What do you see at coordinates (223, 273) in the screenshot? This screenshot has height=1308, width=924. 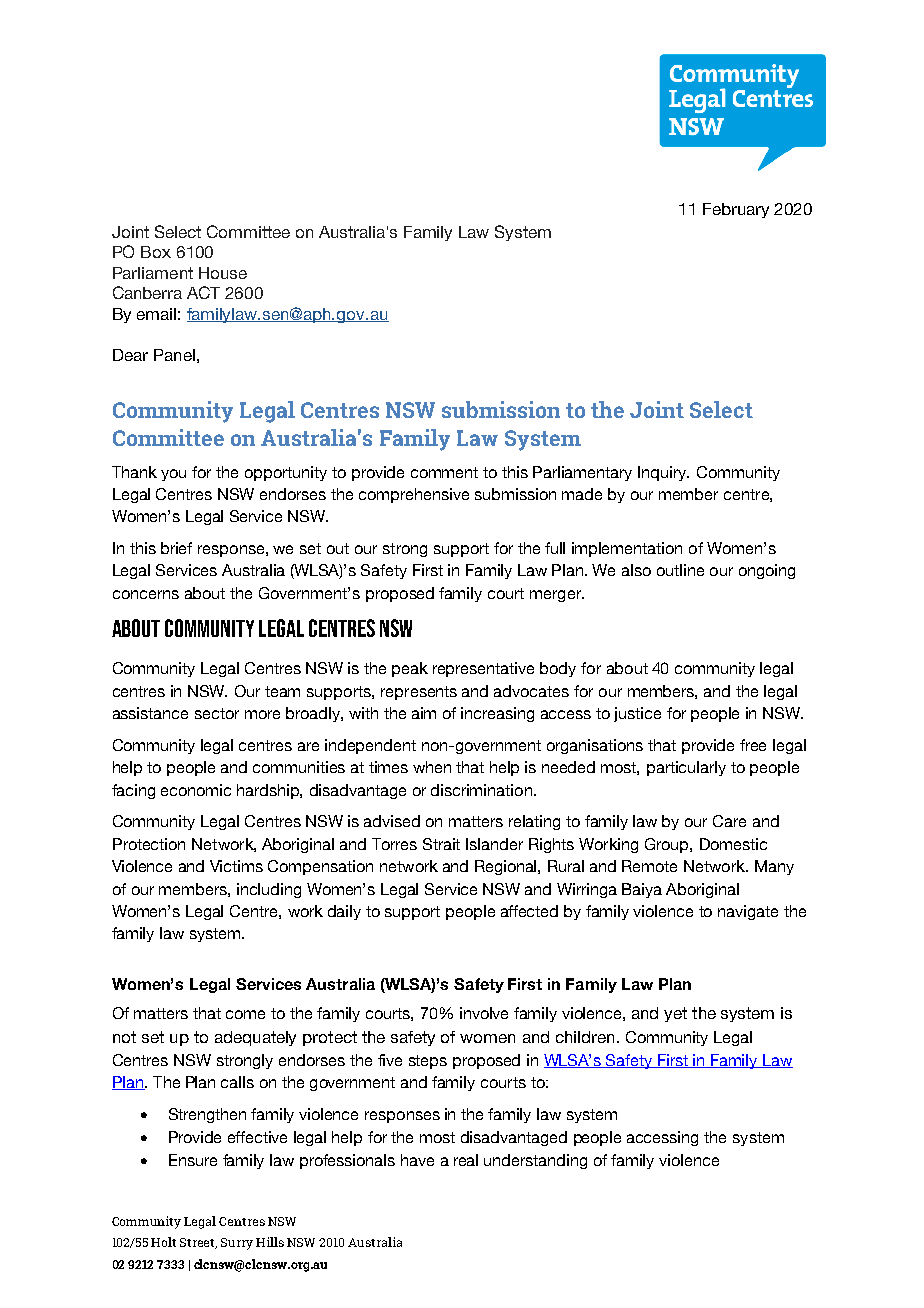 I see `House` at bounding box center [223, 273].
